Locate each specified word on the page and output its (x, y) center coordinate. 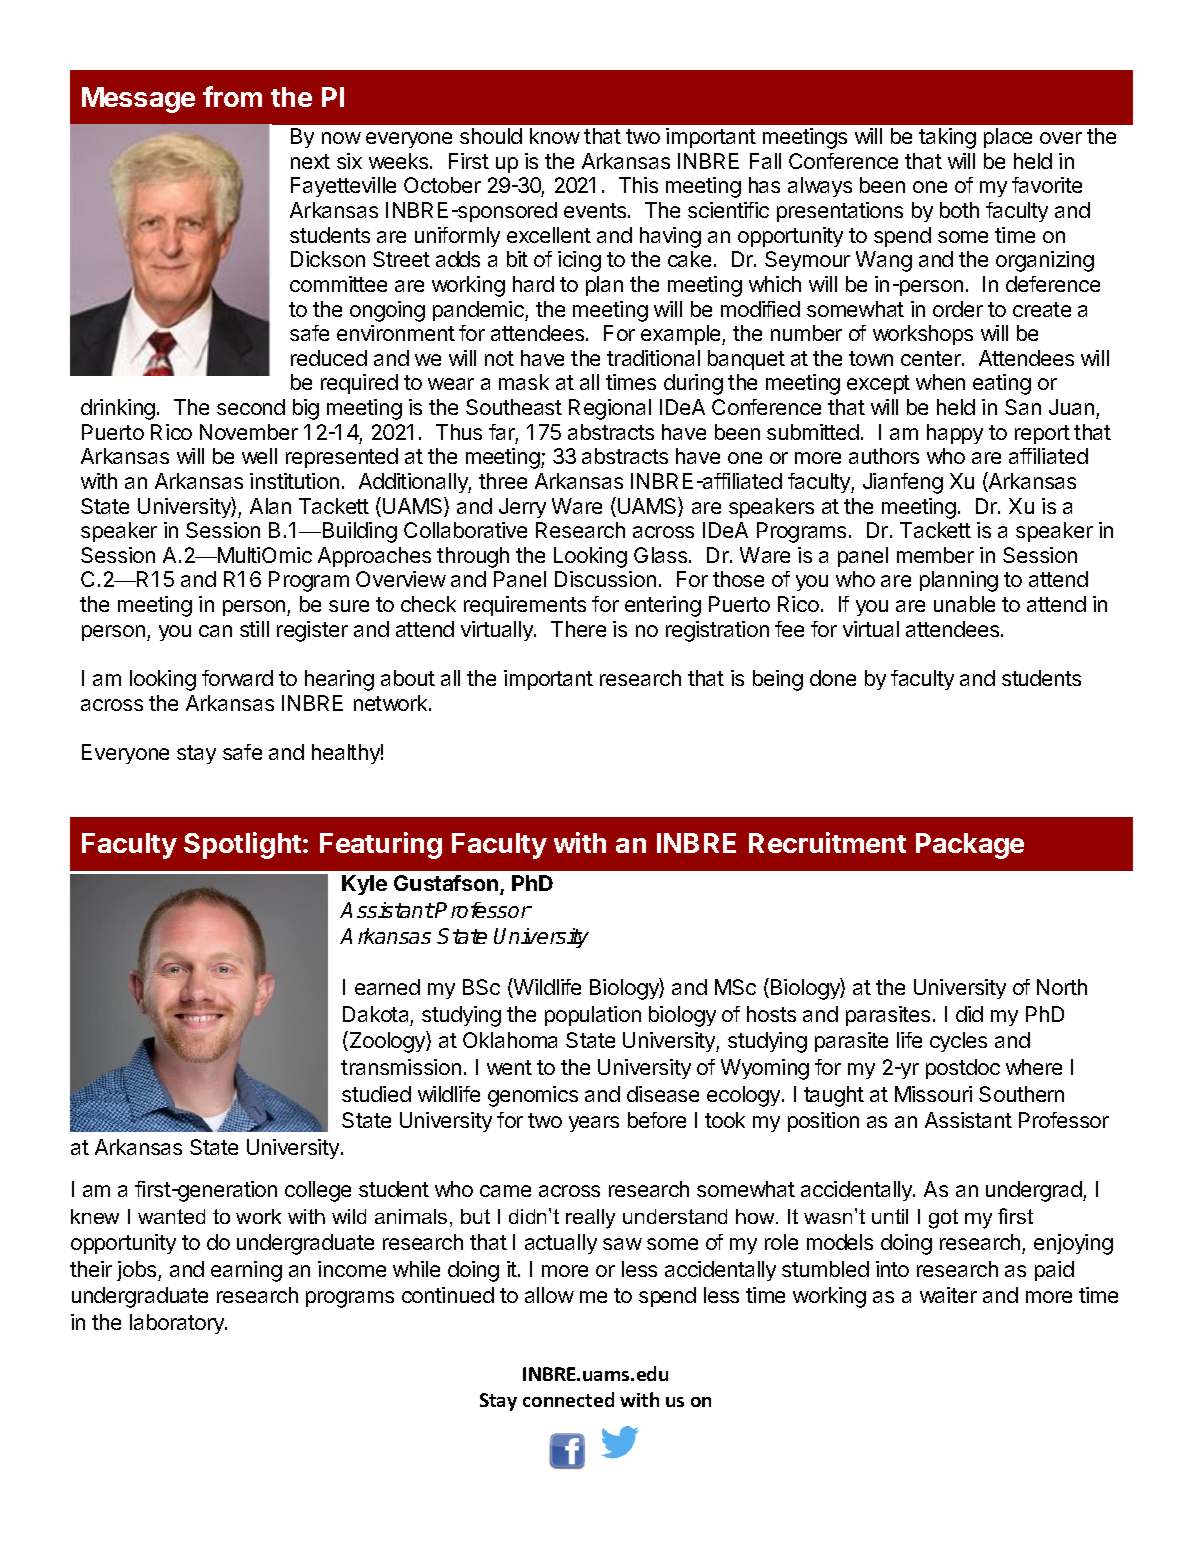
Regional (610, 409)
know (555, 136)
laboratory (178, 1324)
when (940, 382)
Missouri (933, 1094)
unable (964, 604)
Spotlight (244, 845)
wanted (171, 1216)
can (215, 631)
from (232, 96)
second (251, 407)
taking (947, 138)
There (578, 629)
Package (970, 846)
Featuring (381, 845)
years (594, 1124)
